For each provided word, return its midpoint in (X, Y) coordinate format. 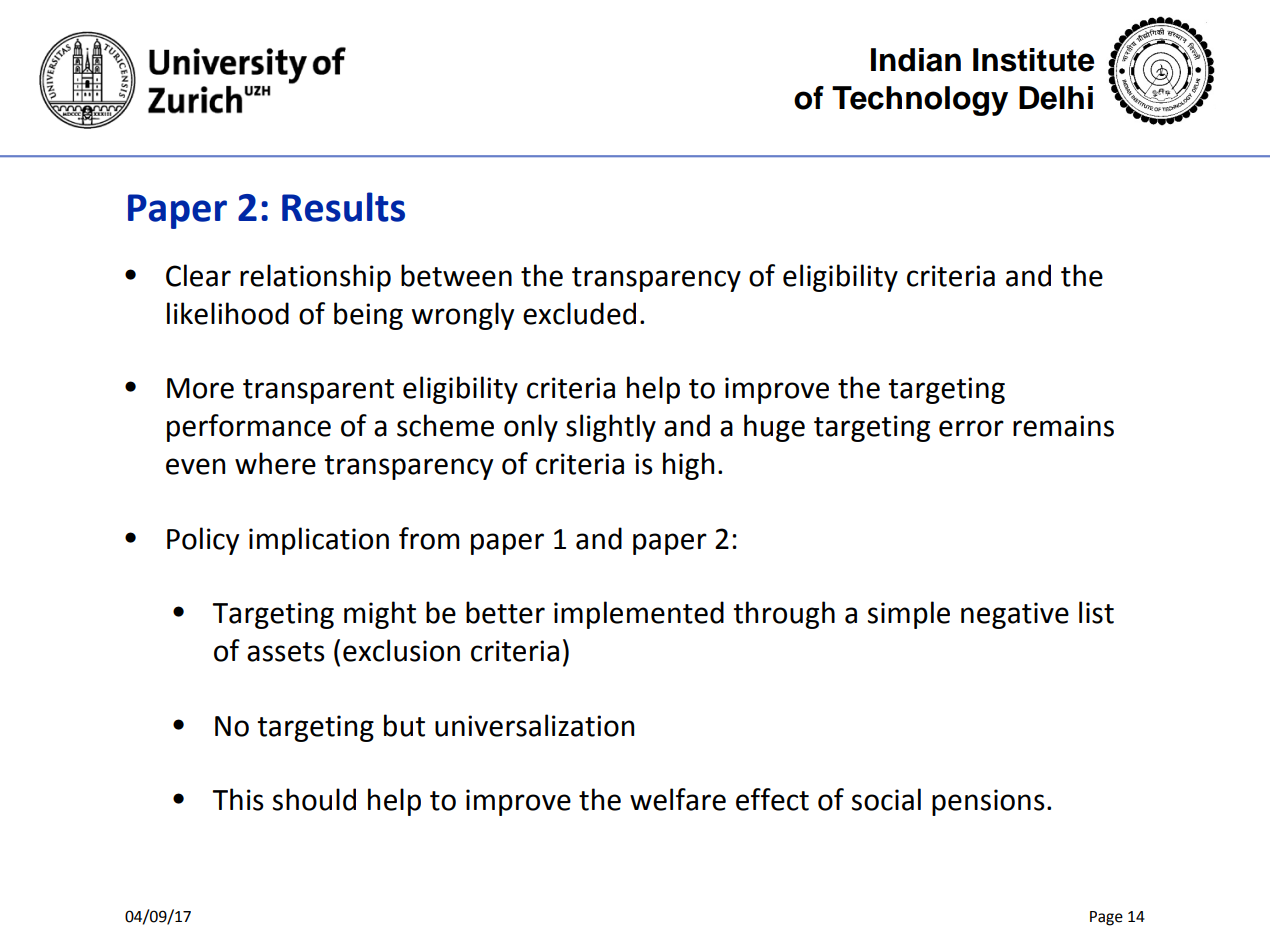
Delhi (1056, 98)
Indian (916, 60)
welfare (678, 799)
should (314, 799)
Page (1106, 918)
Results (343, 207)
